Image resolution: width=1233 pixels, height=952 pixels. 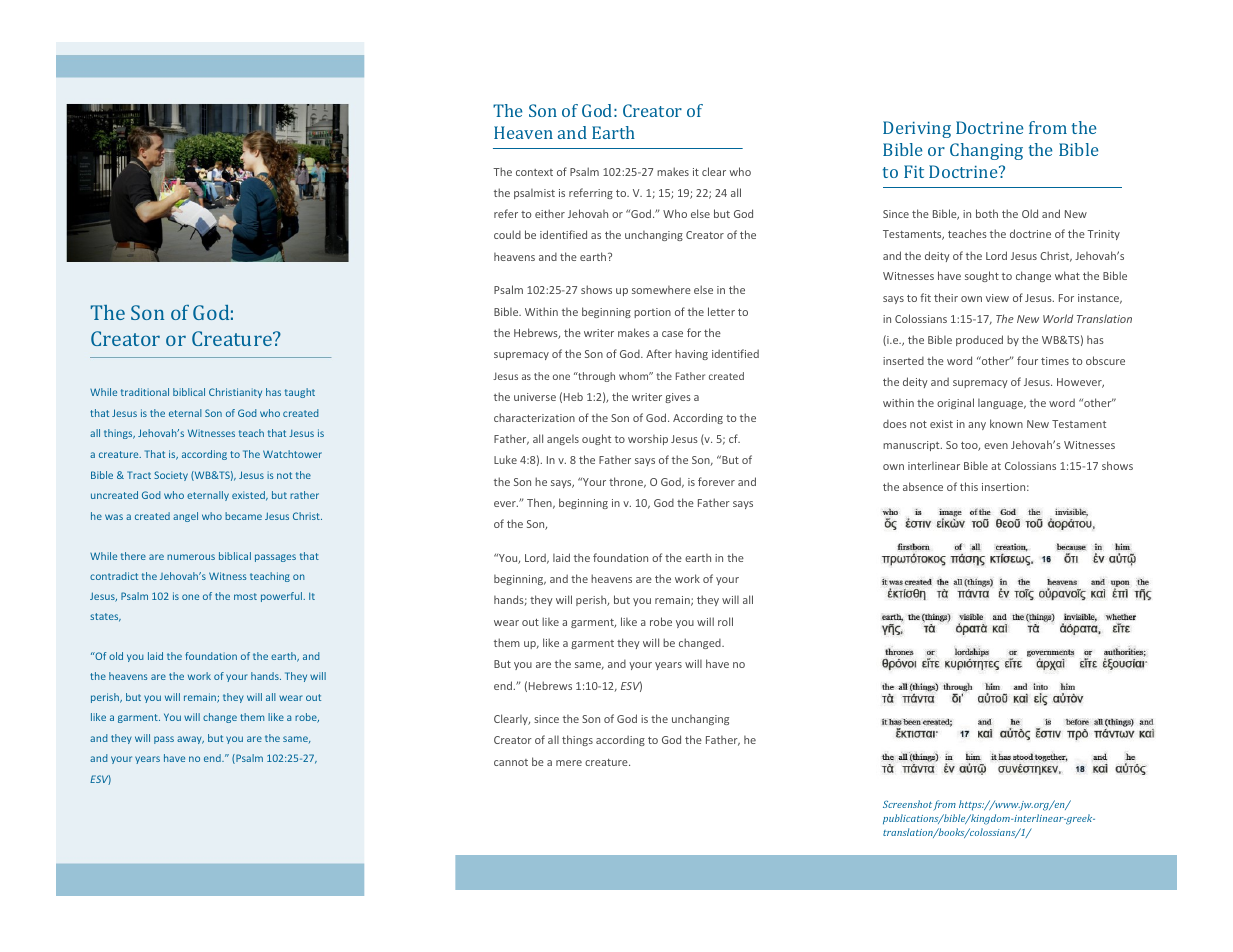 I want to click on context, so click(x=534, y=172).
